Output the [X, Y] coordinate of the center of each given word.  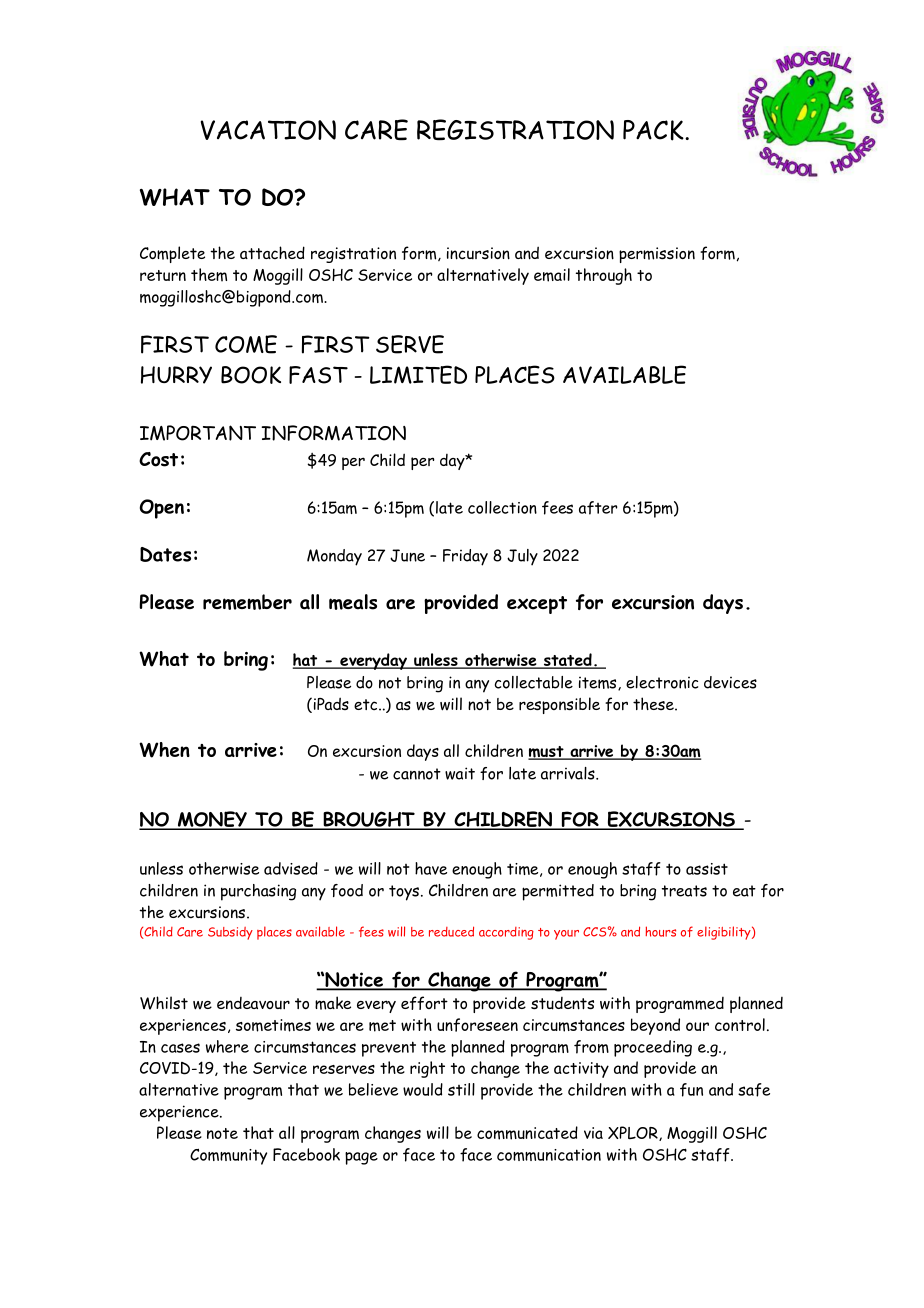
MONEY [212, 820]
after [598, 508]
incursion [478, 253]
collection [502, 507]
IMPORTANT [198, 433]
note [222, 1133]
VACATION [268, 130]
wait [460, 773]
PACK [654, 130]
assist [707, 869]
